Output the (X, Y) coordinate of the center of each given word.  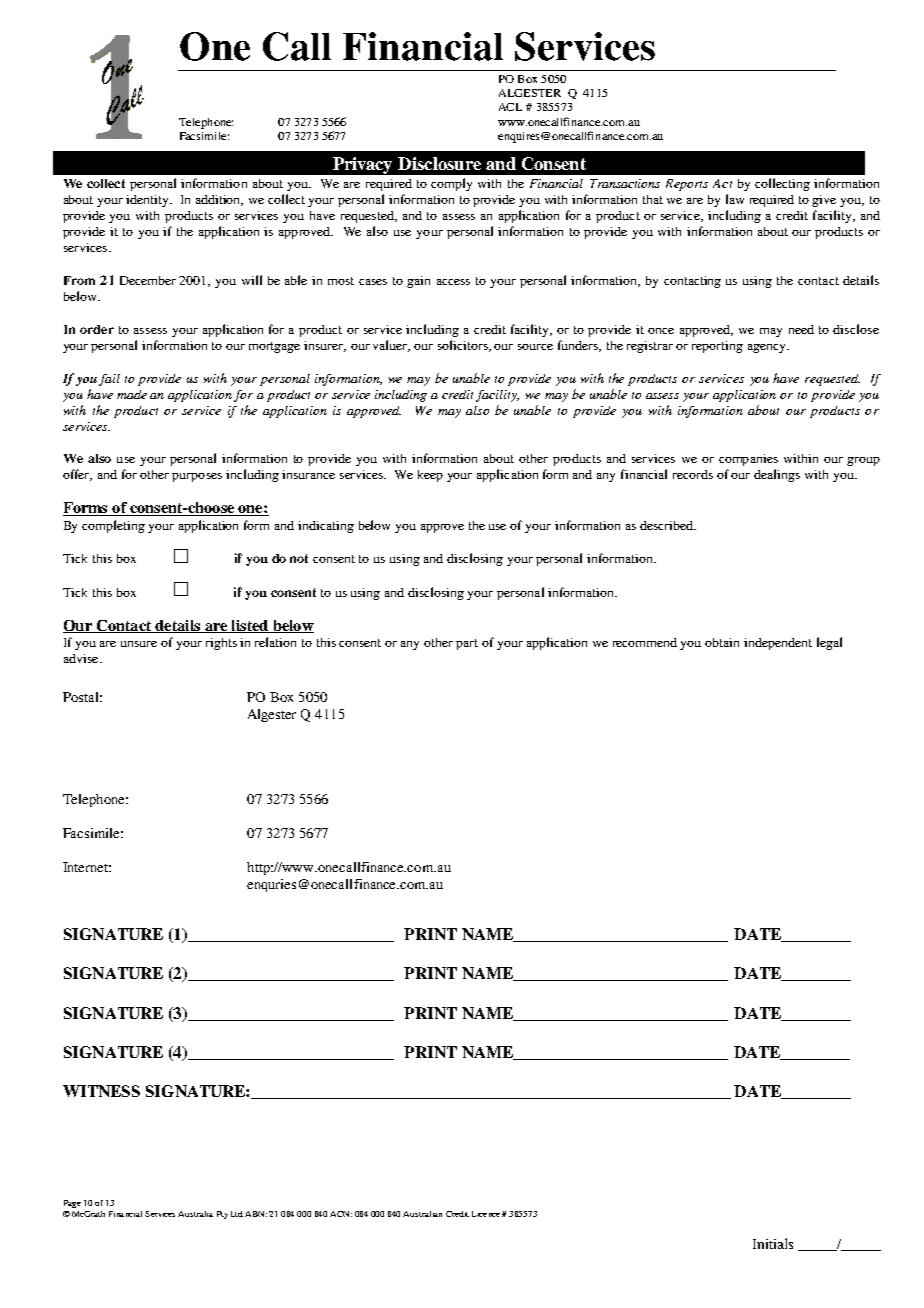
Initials (773, 1243)
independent (778, 644)
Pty (222, 1215)
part (467, 644)
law (735, 199)
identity (149, 201)
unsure (139, 644)
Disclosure (439, 163)
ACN (341, 1214)
